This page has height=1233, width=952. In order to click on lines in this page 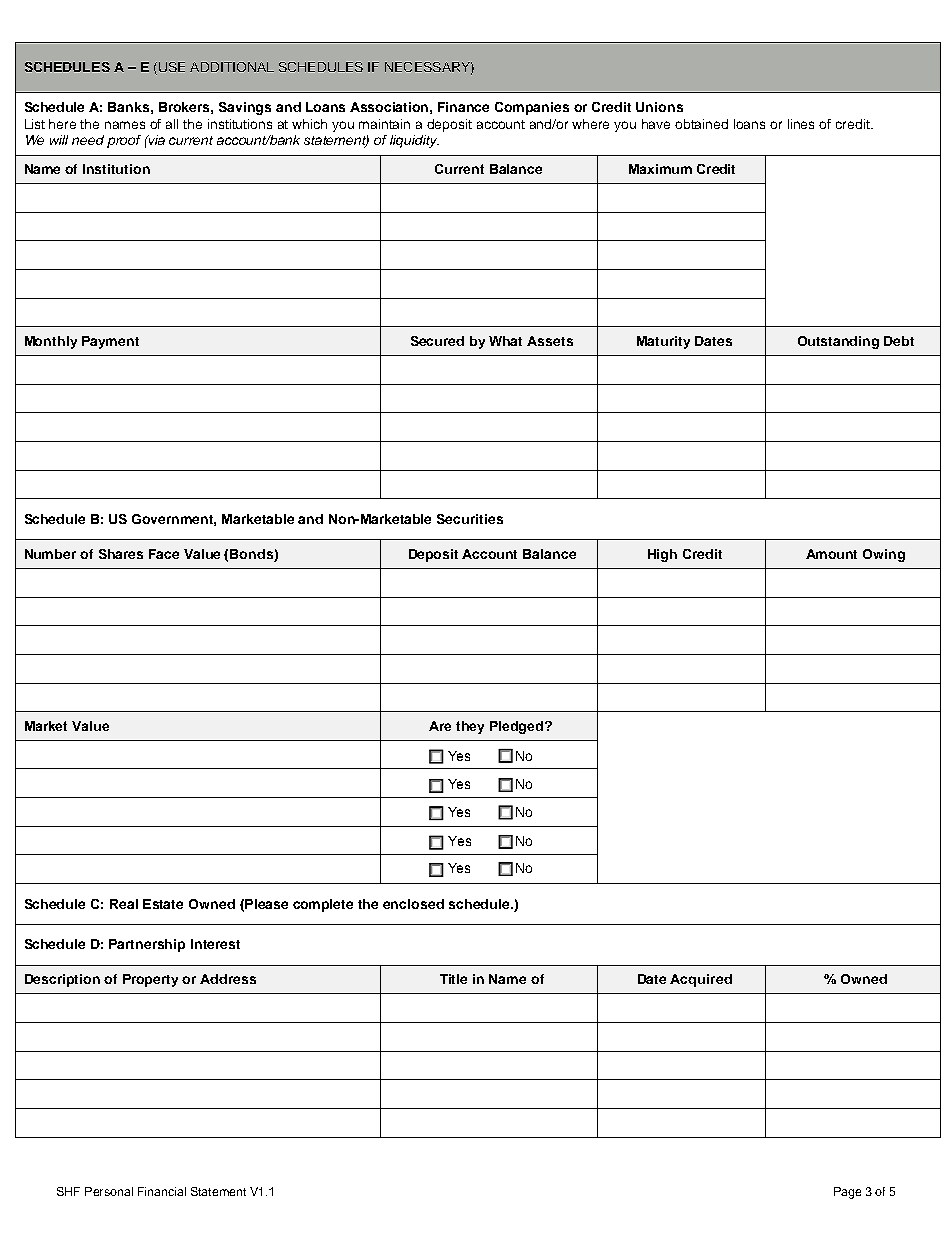, I will do `click(801, 124)`.
